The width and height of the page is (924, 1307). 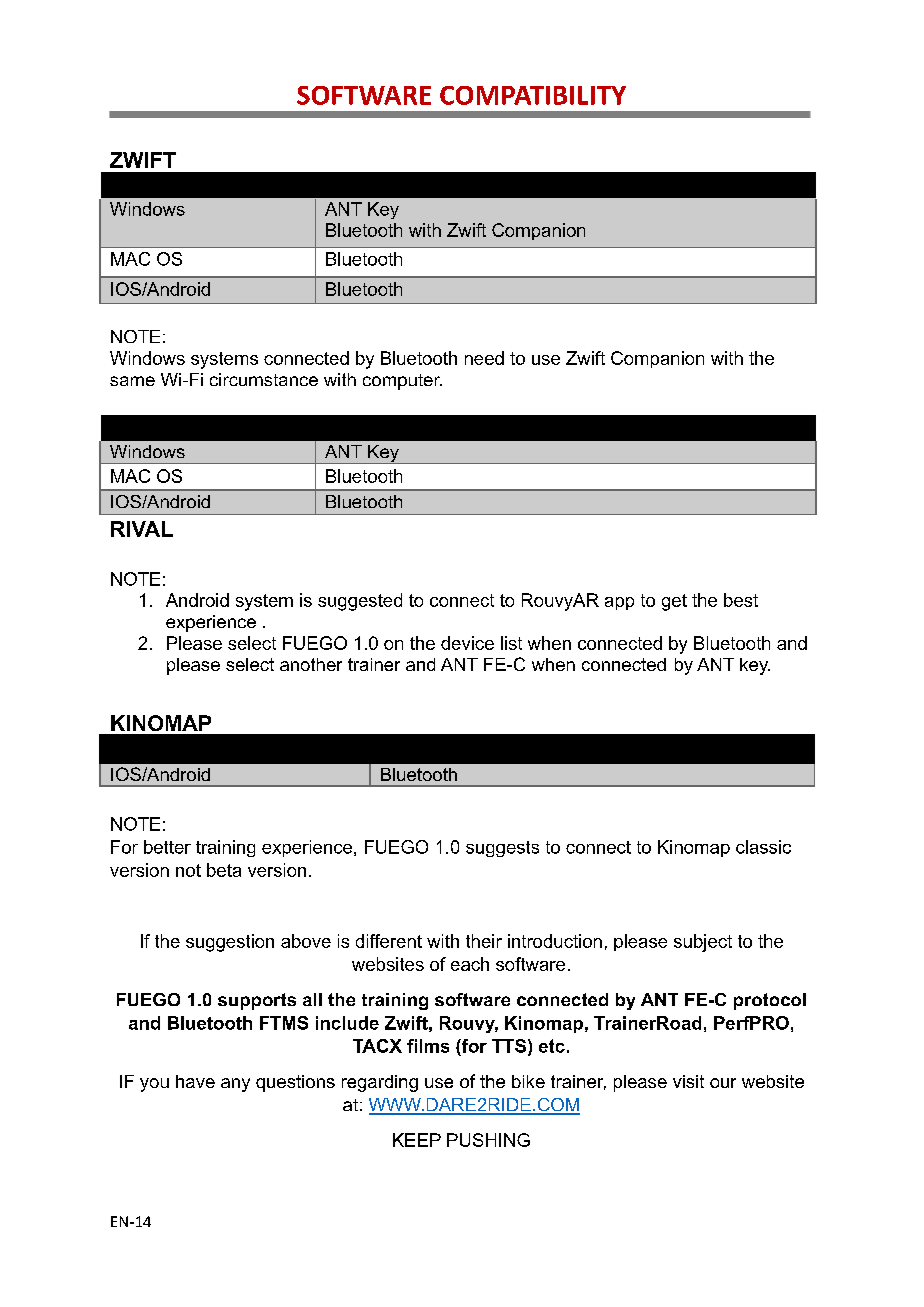 I want to click on device, so click(x=467, y=643).
